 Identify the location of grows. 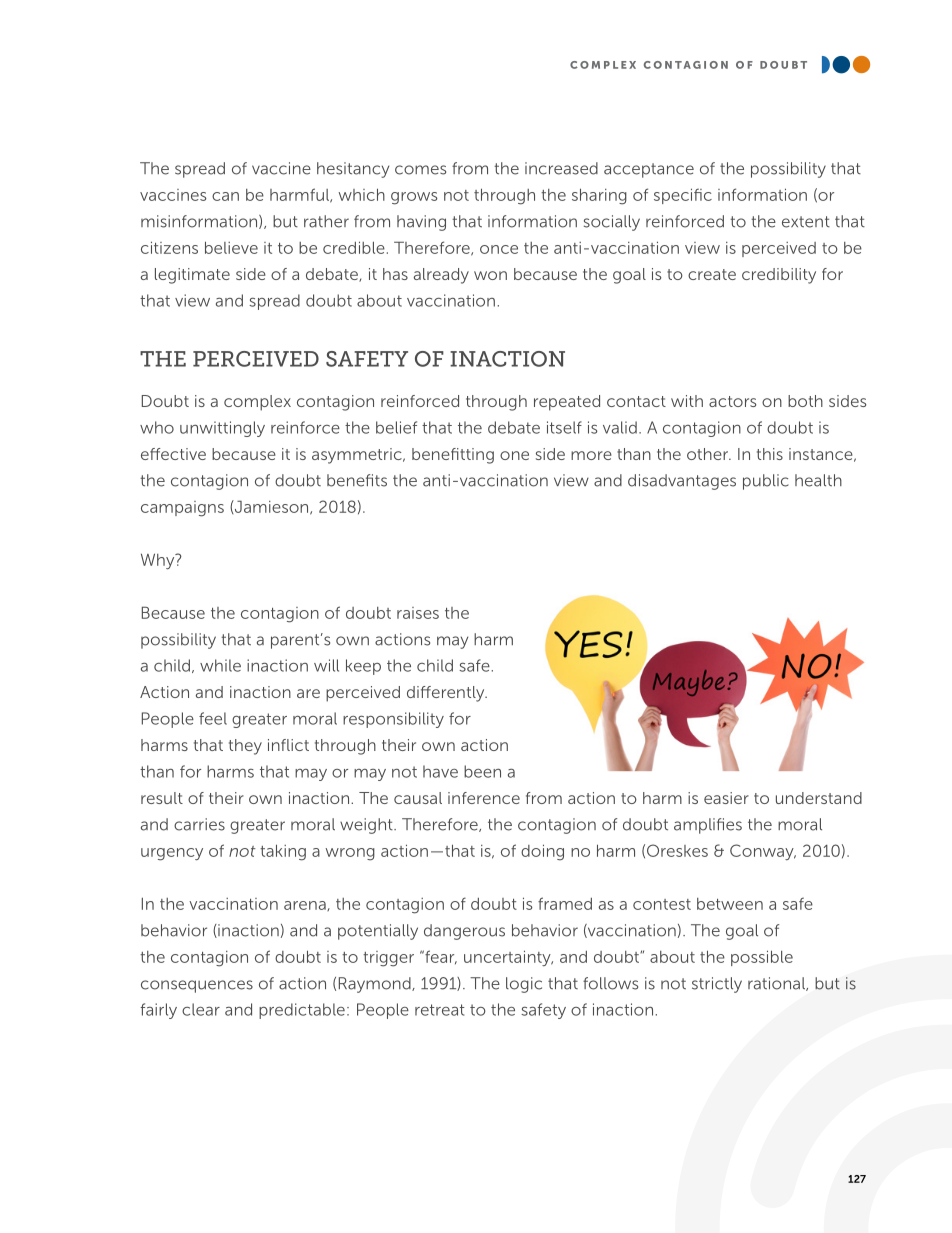
(414, 198).
